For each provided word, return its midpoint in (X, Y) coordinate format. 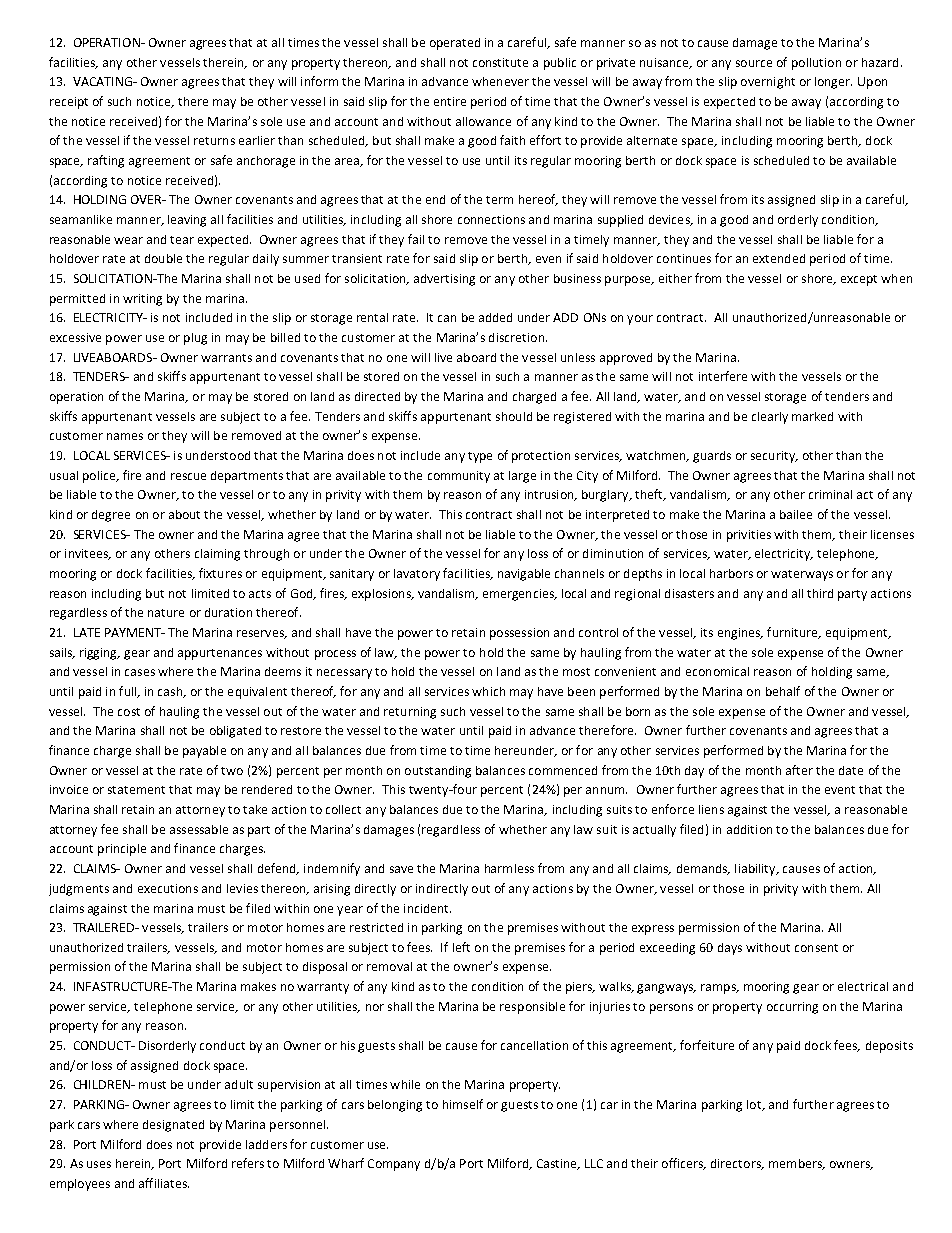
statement (136, 790)
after (799, 770)
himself (463, 1104)
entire (450, 101)
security (774, 457)
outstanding (438, 772)
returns (214, 141)
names (125, 436)
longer (833, 83)
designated (173, 1126)
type (480, 457)
